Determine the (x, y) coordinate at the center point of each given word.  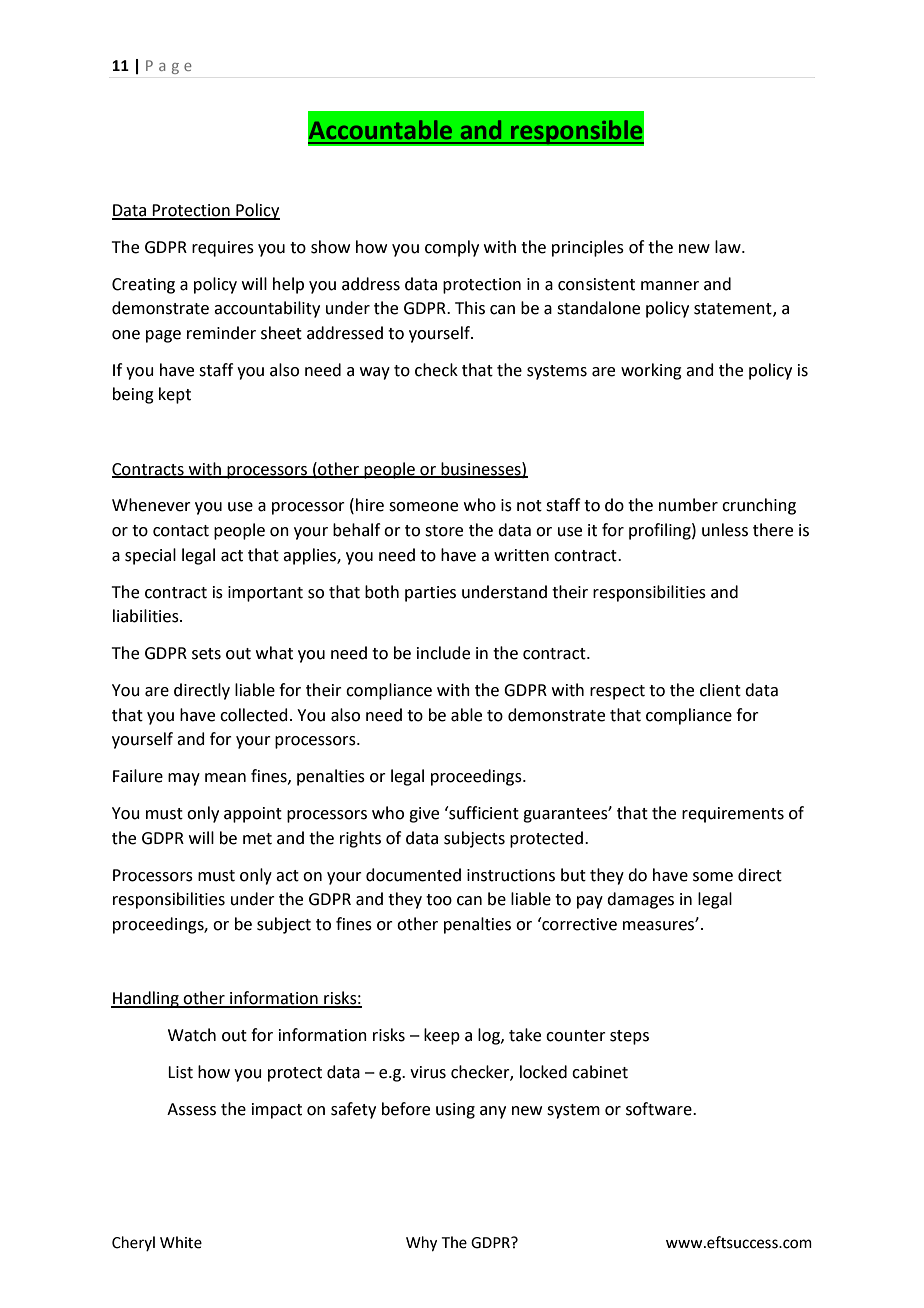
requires (223, 249)
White (181, 1242)
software (660, 1109)
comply (452, 248)
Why (421, 1244)
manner (670, 286)
